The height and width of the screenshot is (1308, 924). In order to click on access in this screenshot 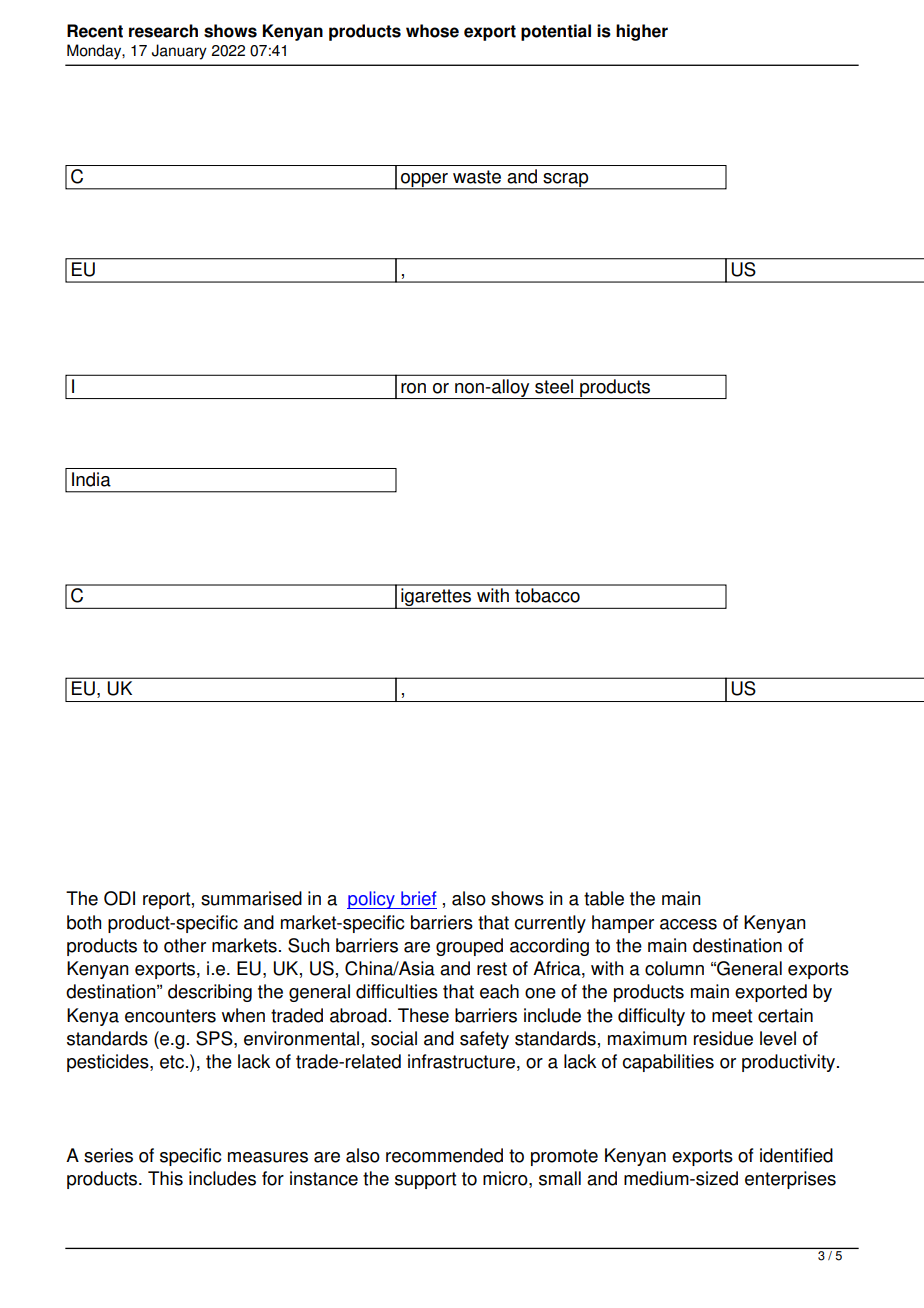, I will do `click(688, 924)`.
